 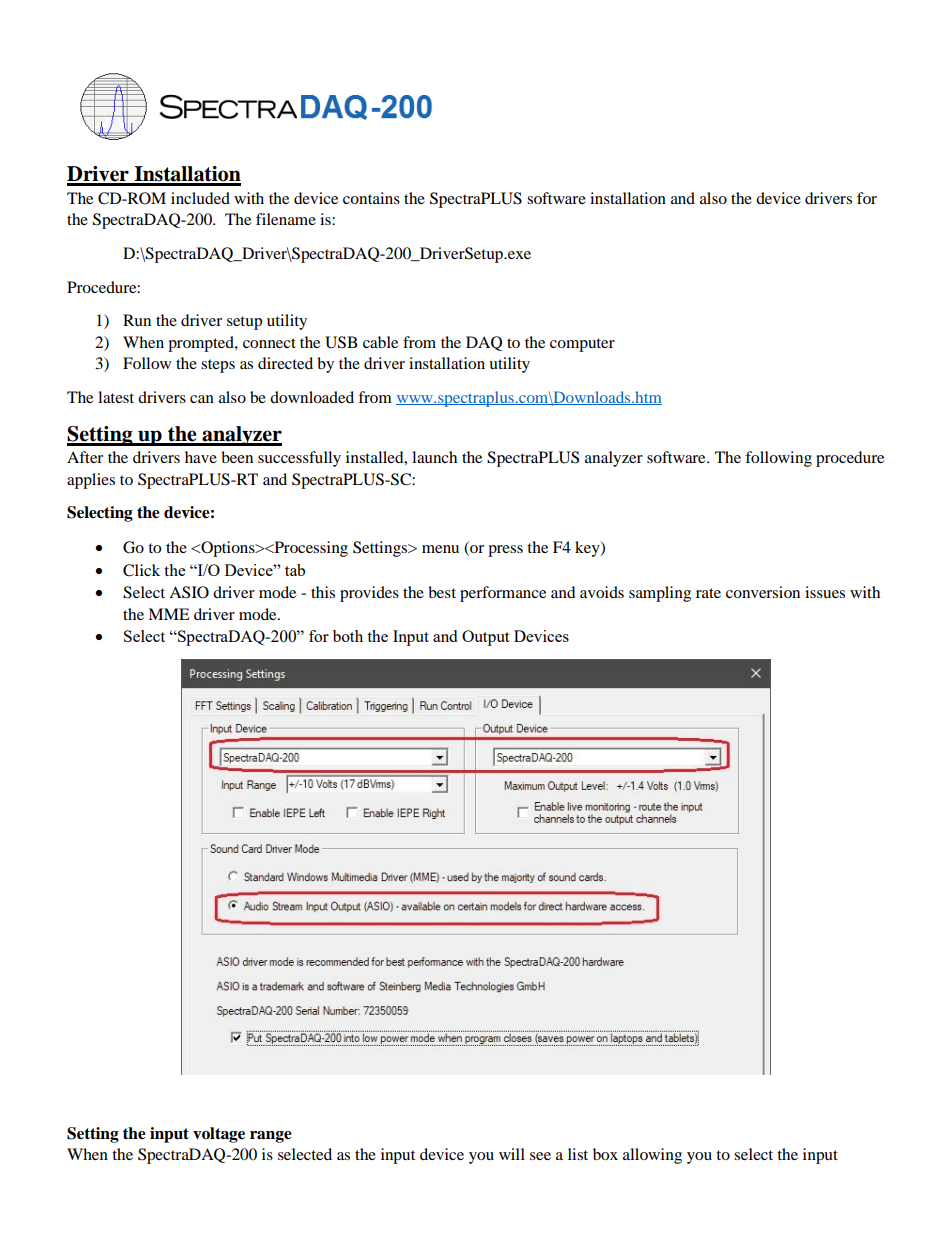 What do you see at coordinates (763, 592) in the screenshot?
I see `conversion` at bounding box center [763, 592].
